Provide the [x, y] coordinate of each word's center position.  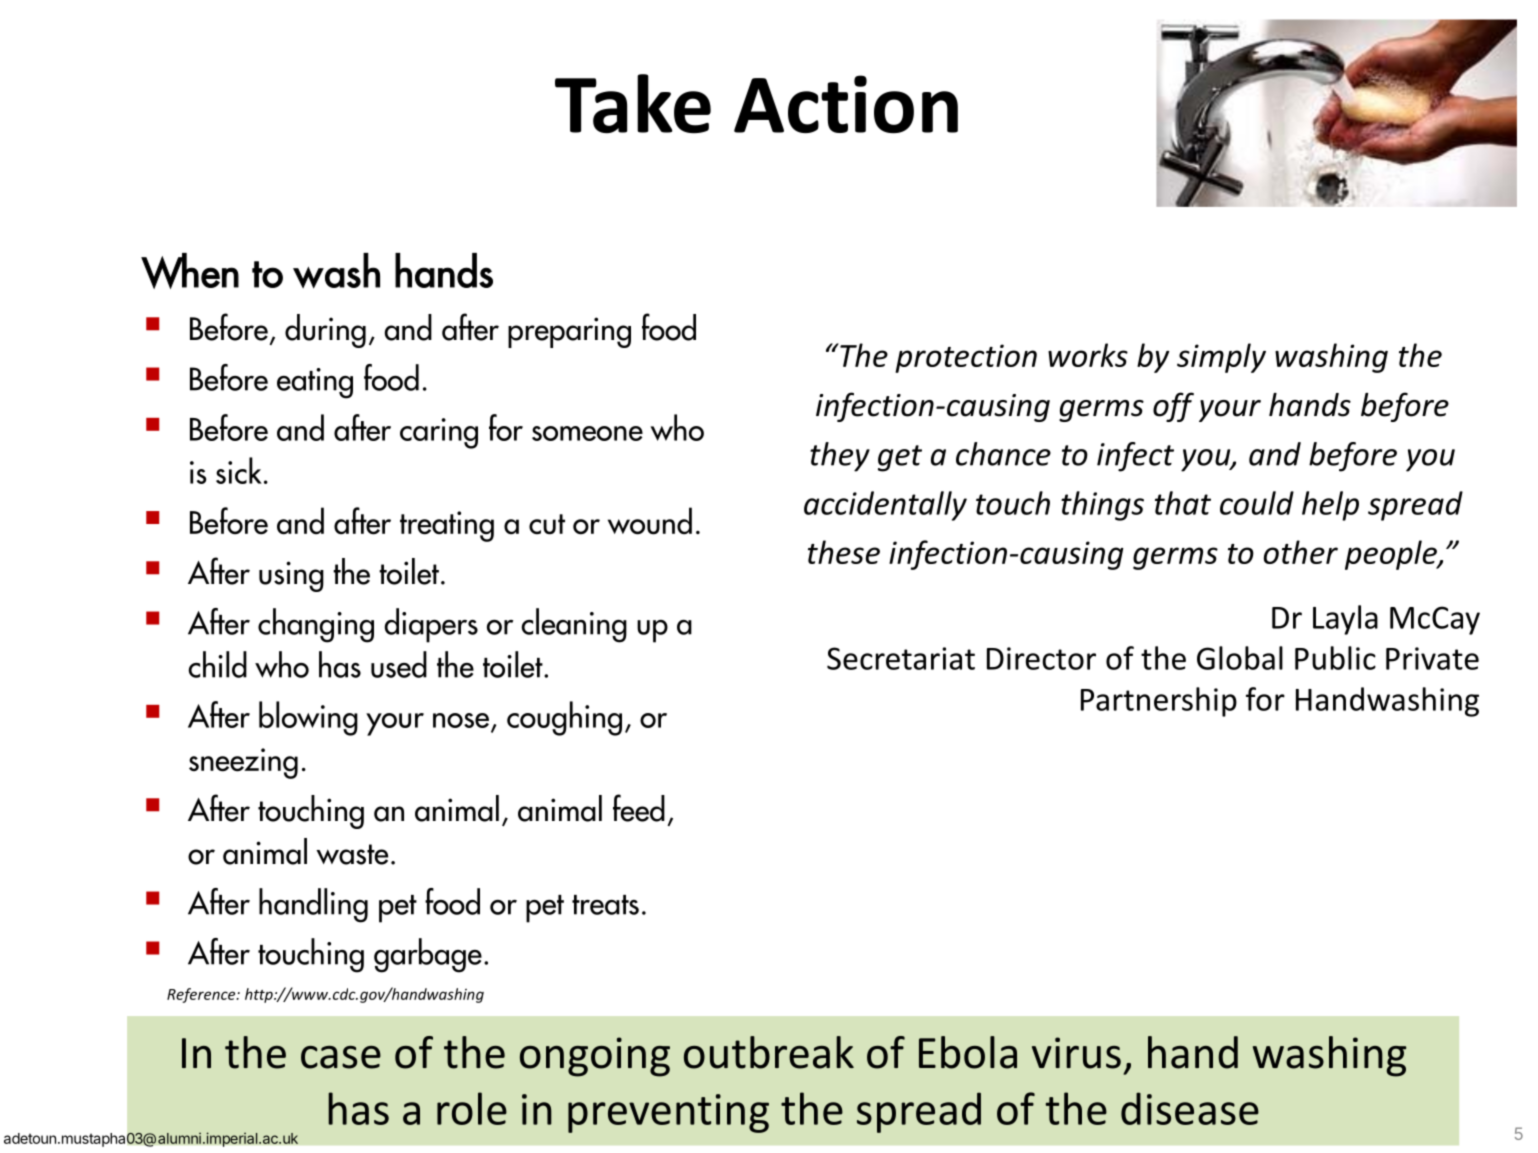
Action [846, 104]
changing [316, 625]
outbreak [769, 1052]
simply [1221, 358]
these [844, 552]
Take [633, 103]
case [341, 1057]
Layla [1345, 620]
